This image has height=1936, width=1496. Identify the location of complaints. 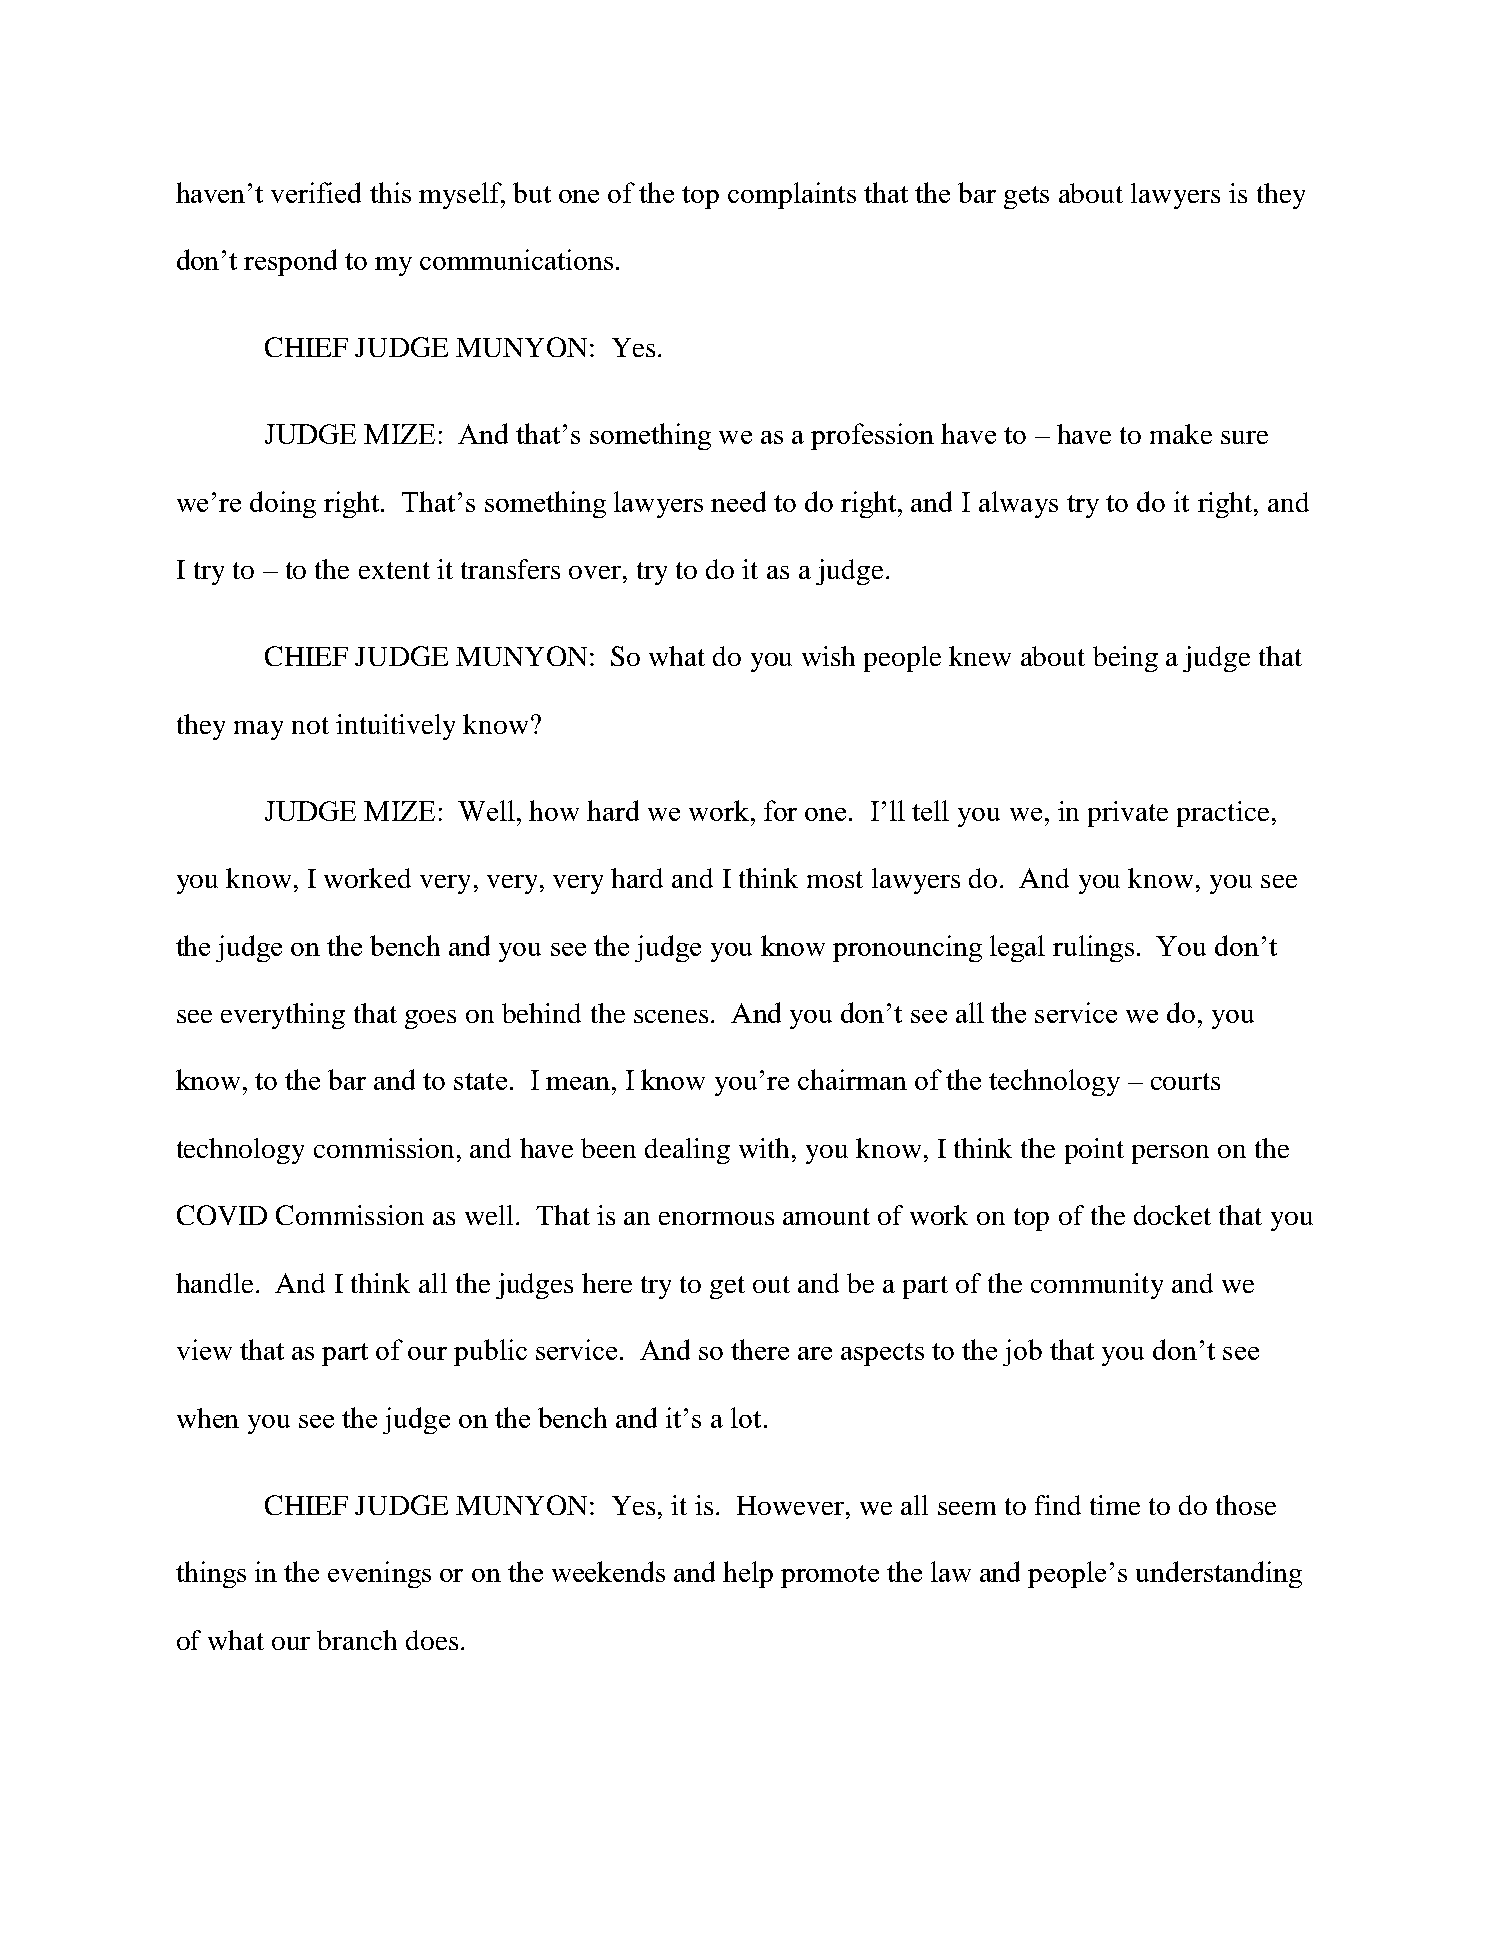
(792, 195).
